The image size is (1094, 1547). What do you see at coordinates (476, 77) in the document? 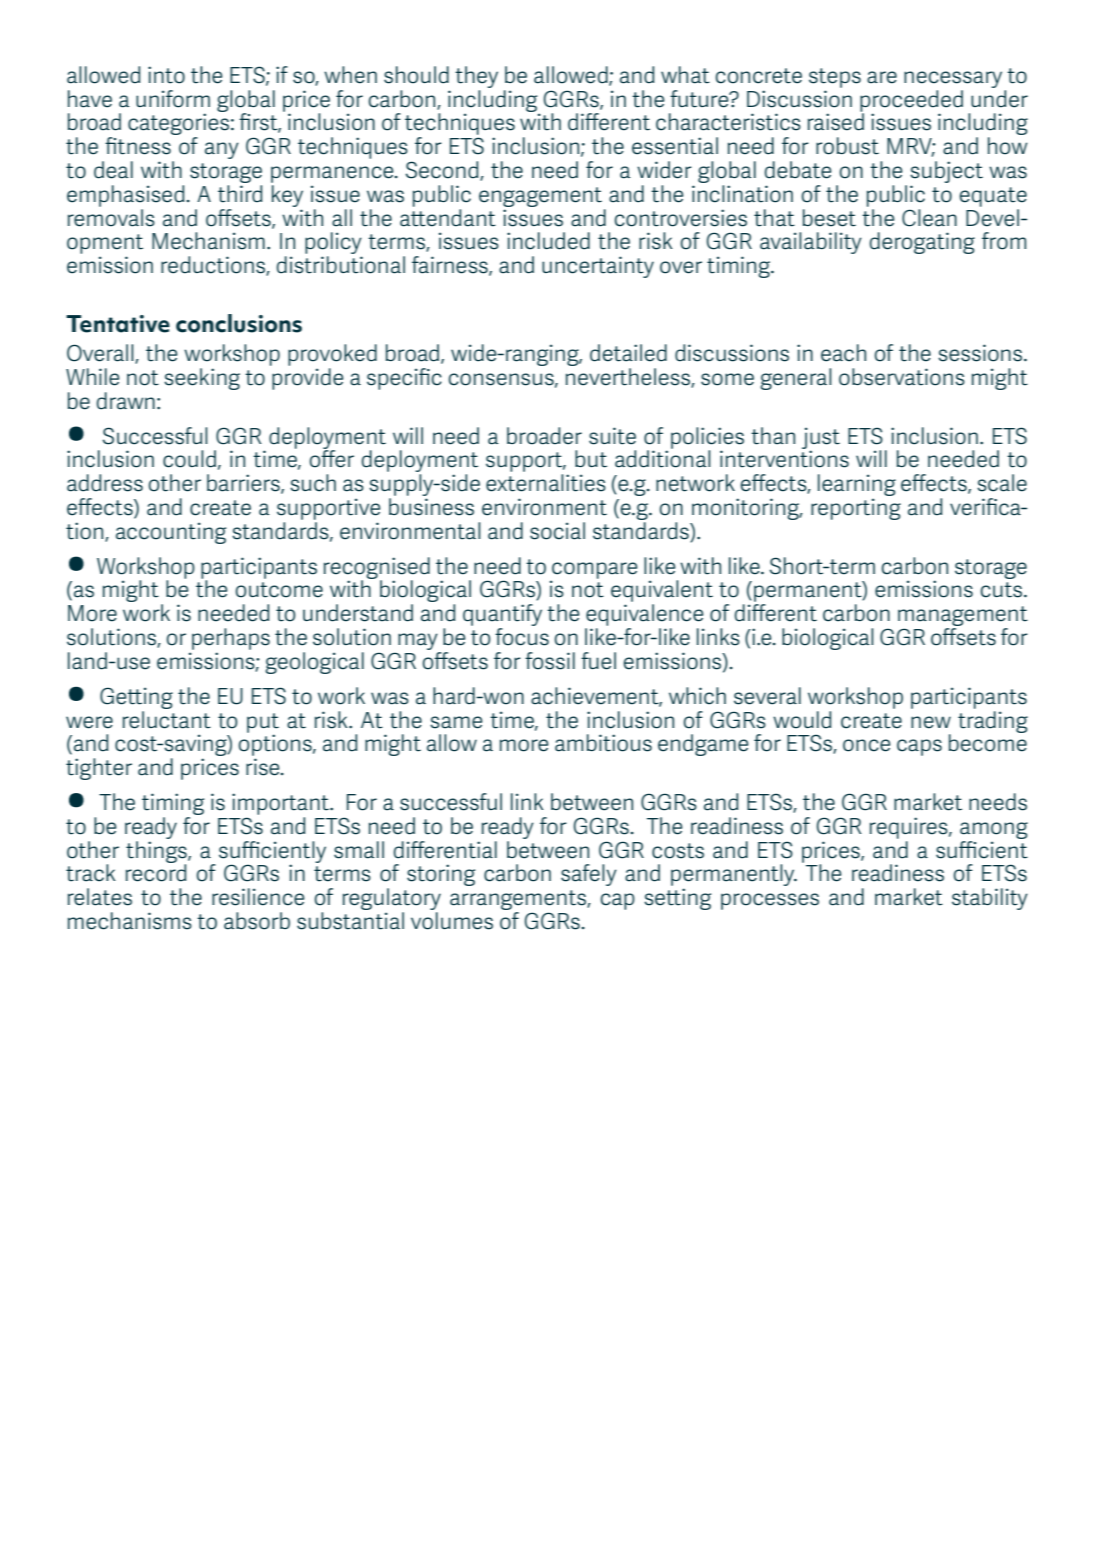
I see `they` at bounding box center [476, 77].
